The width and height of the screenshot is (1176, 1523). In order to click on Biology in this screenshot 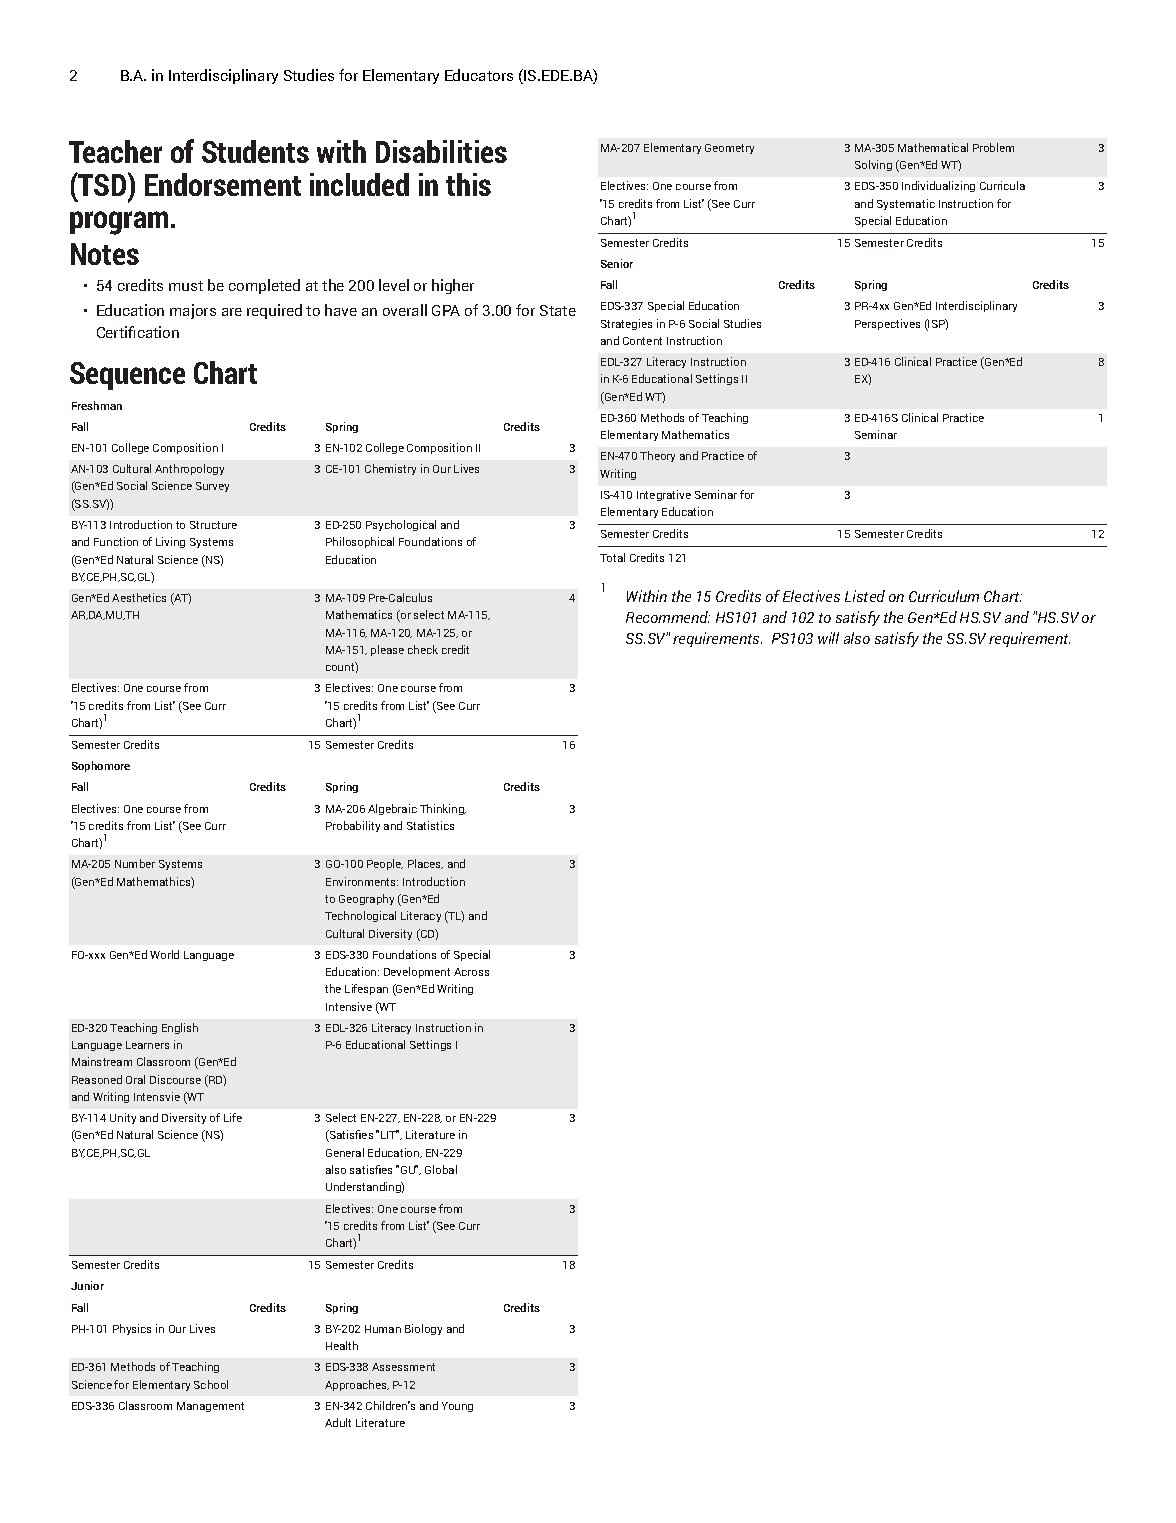, I will do `click(423, 1329)`.
